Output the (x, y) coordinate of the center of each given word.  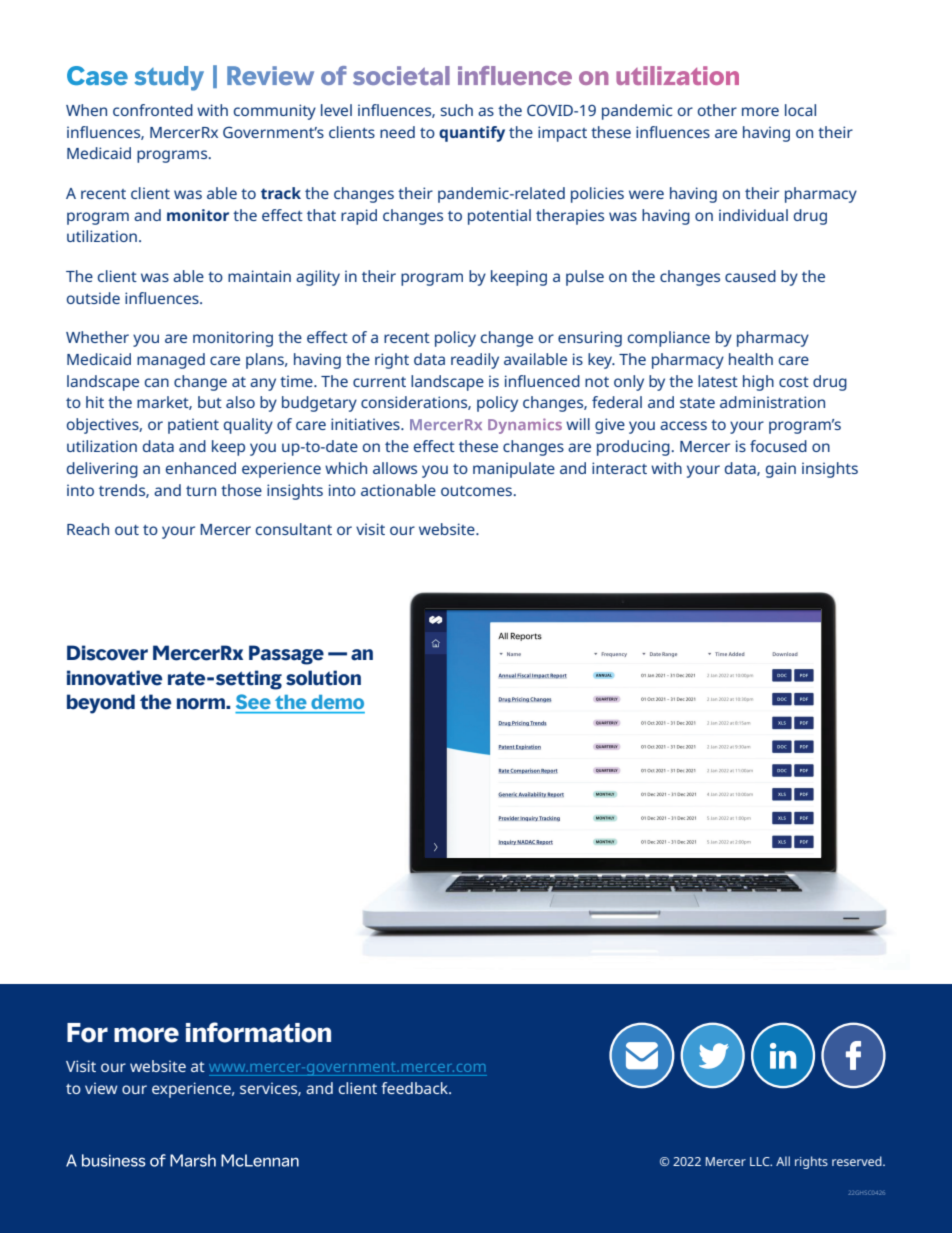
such (456, 110)
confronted (153, 110)
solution (323, 678)
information (258, 1032)
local (800, 110)
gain (781, 470)
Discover (107, 653)
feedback (415, 1088)
